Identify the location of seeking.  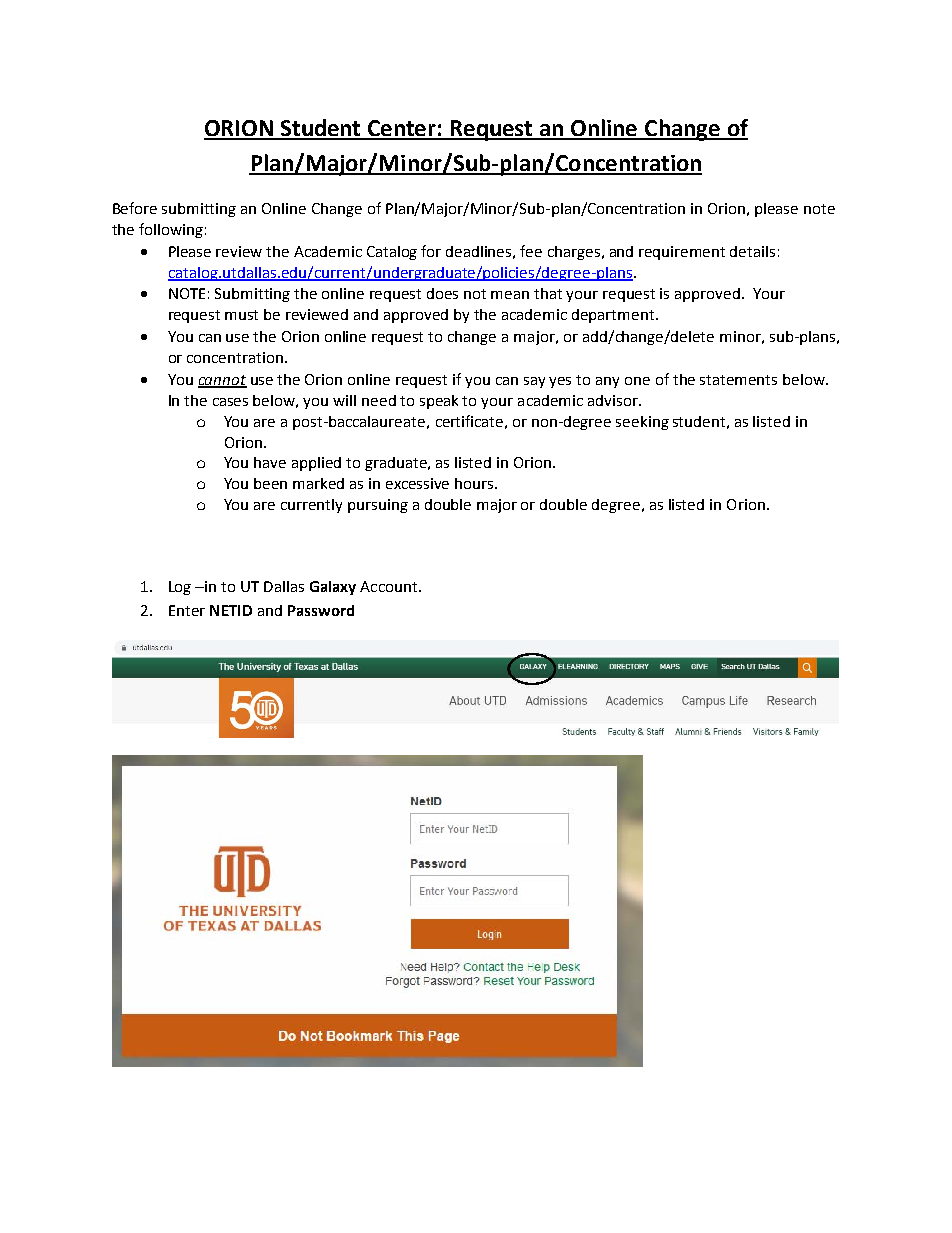
(642, 423).
